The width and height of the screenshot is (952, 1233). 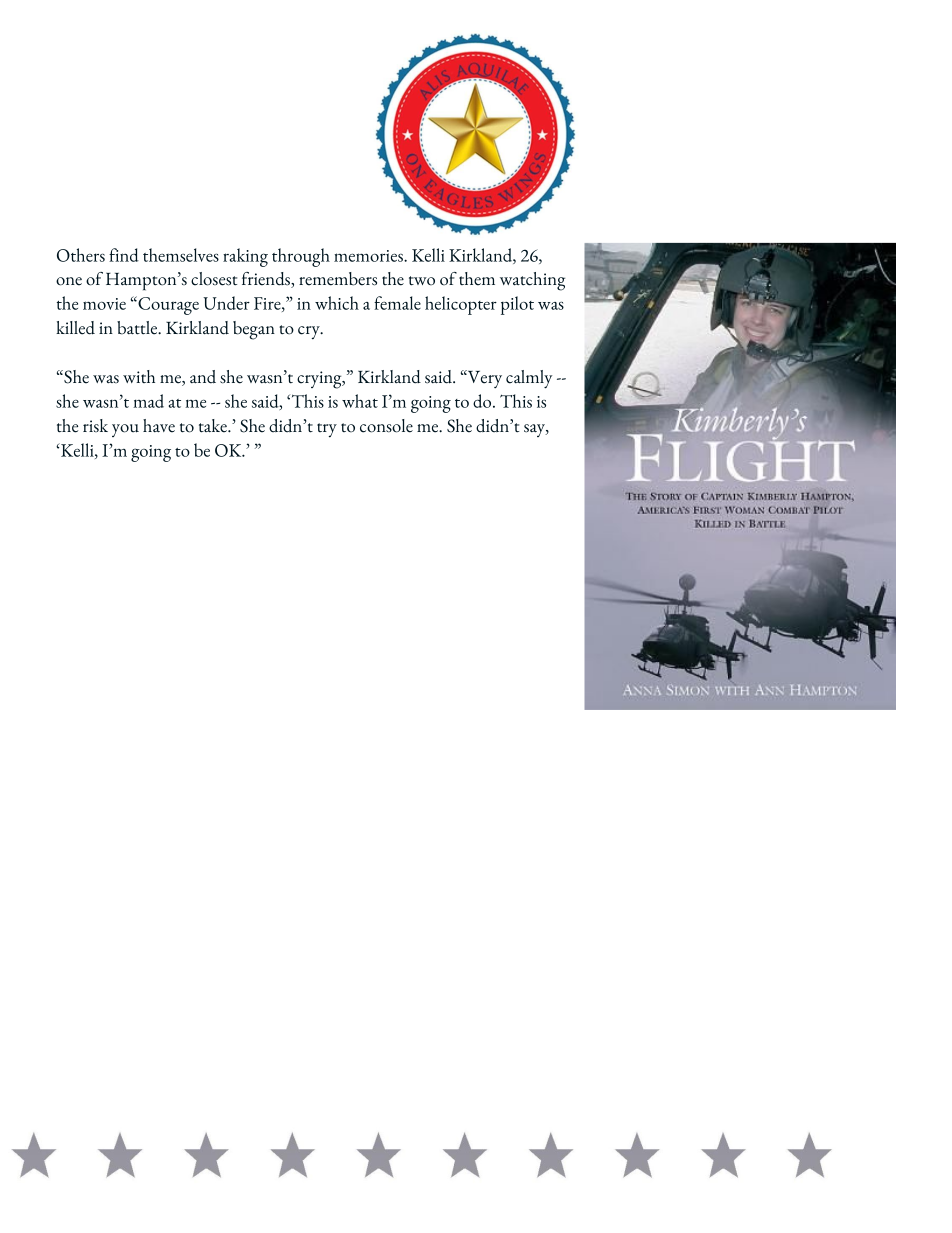 What do you see at coordinates (461, 305) in the screenshot?
I see `helicopter` at bounding box center [461, 305].
